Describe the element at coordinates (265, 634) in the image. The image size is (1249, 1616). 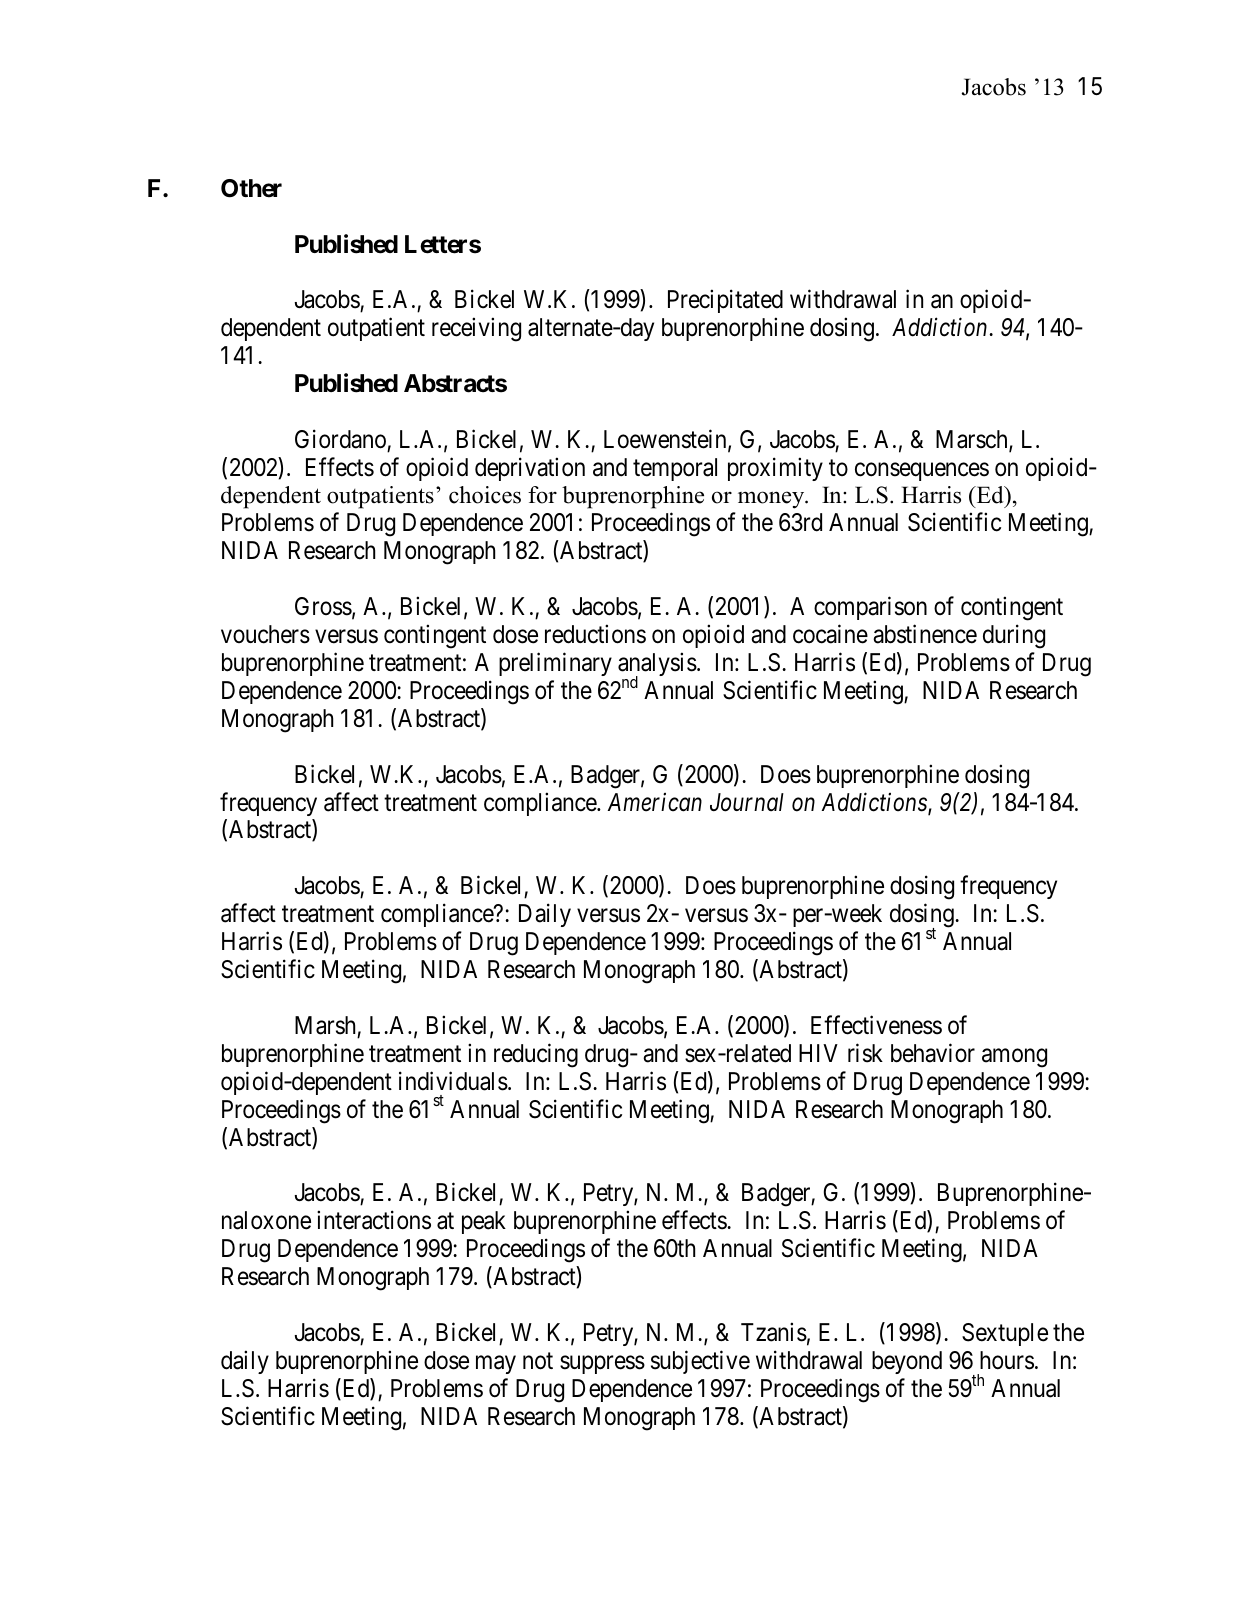
I see `vouchers` at that location.
